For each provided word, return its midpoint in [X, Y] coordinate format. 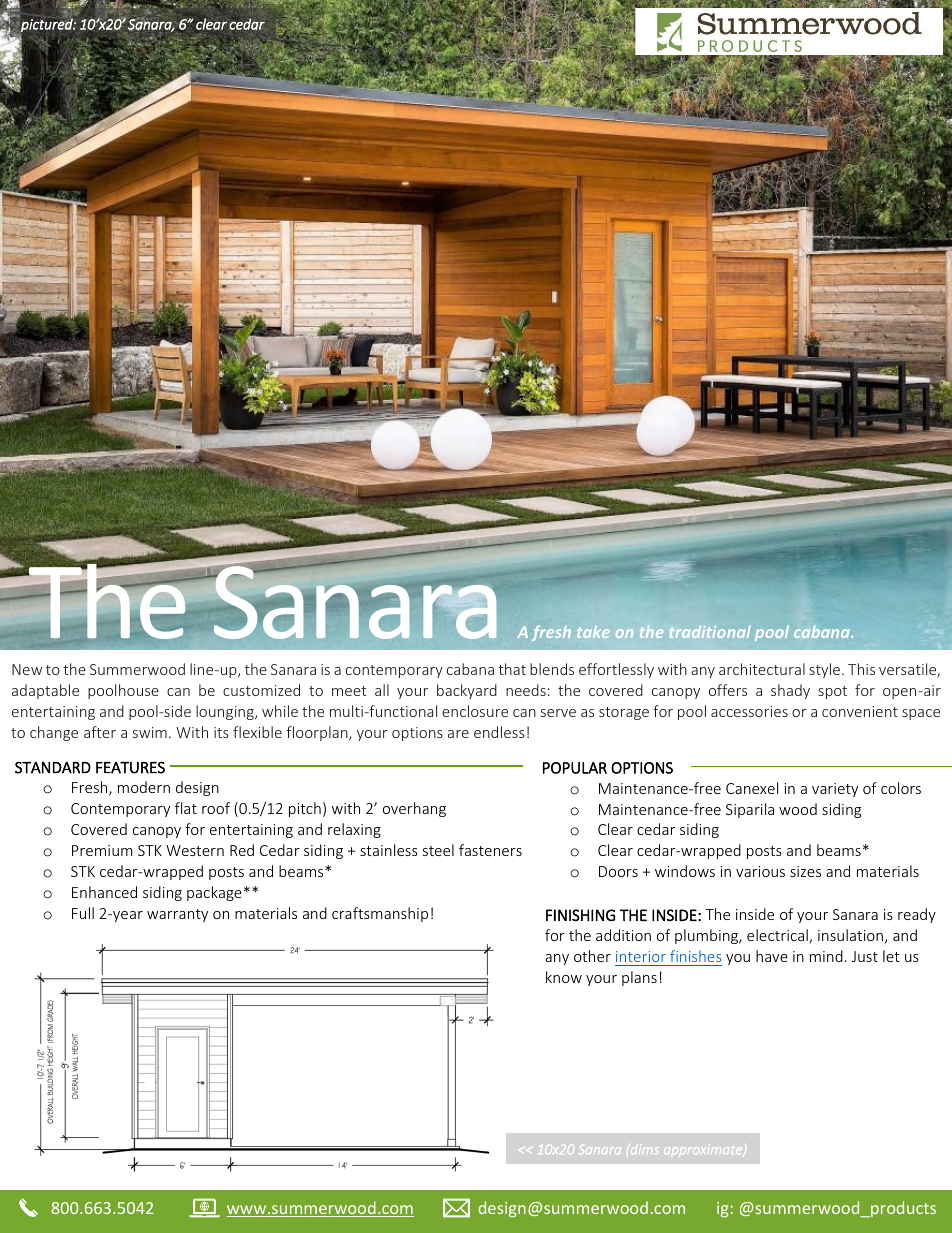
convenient [860, 711]
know [564, 977]
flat [186, 808]
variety [835, 790]
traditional [710, 632]
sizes [805, 871]
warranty [177, 915]
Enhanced [104, 892]
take [593, 632]
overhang [414, 809]
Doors [618, 871]
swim [150, 732]
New [27, 669]
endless [499, 732]
